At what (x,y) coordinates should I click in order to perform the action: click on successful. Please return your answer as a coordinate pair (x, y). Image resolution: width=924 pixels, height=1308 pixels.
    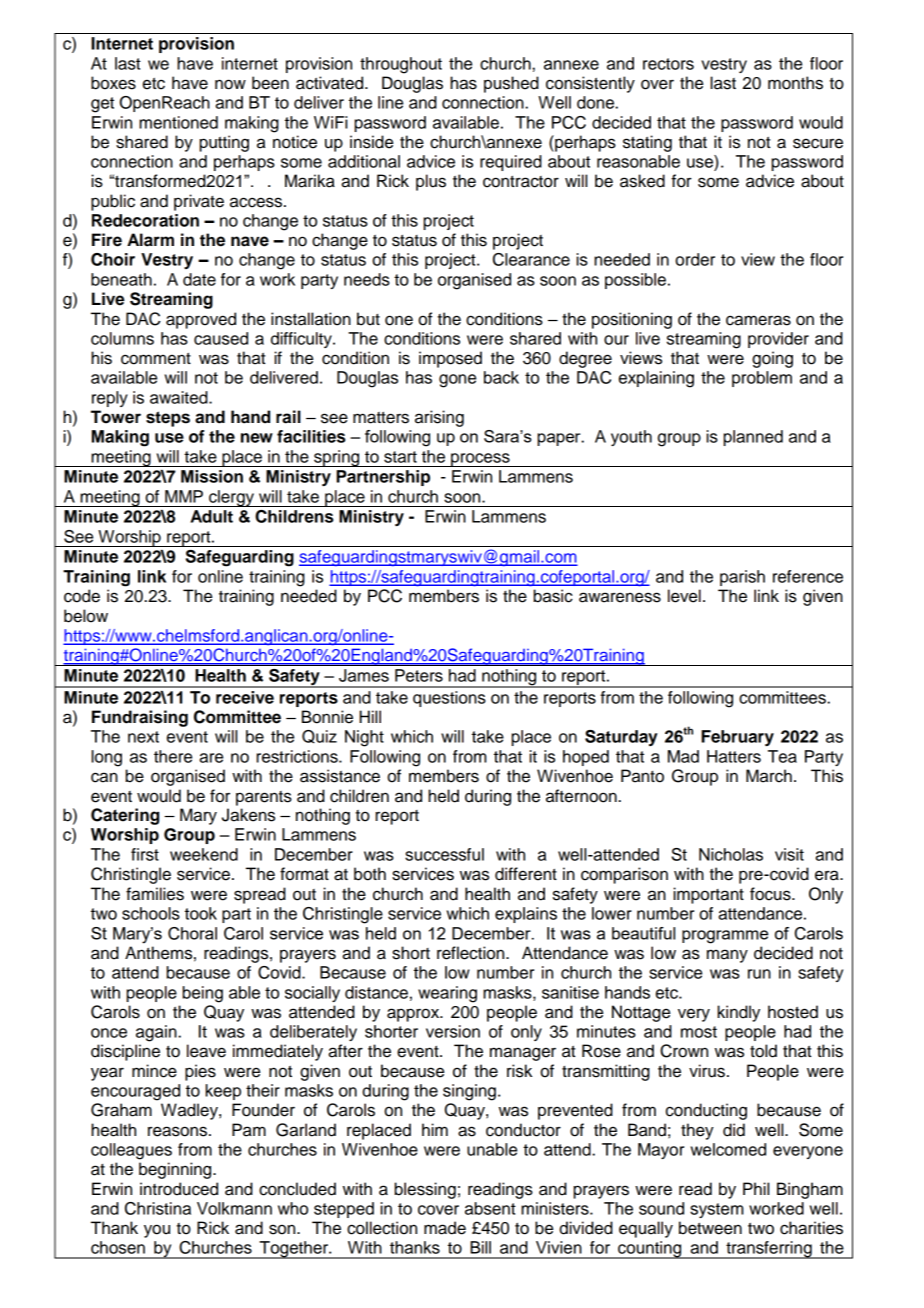
    Looking at the image, I should click on (444, 854).
